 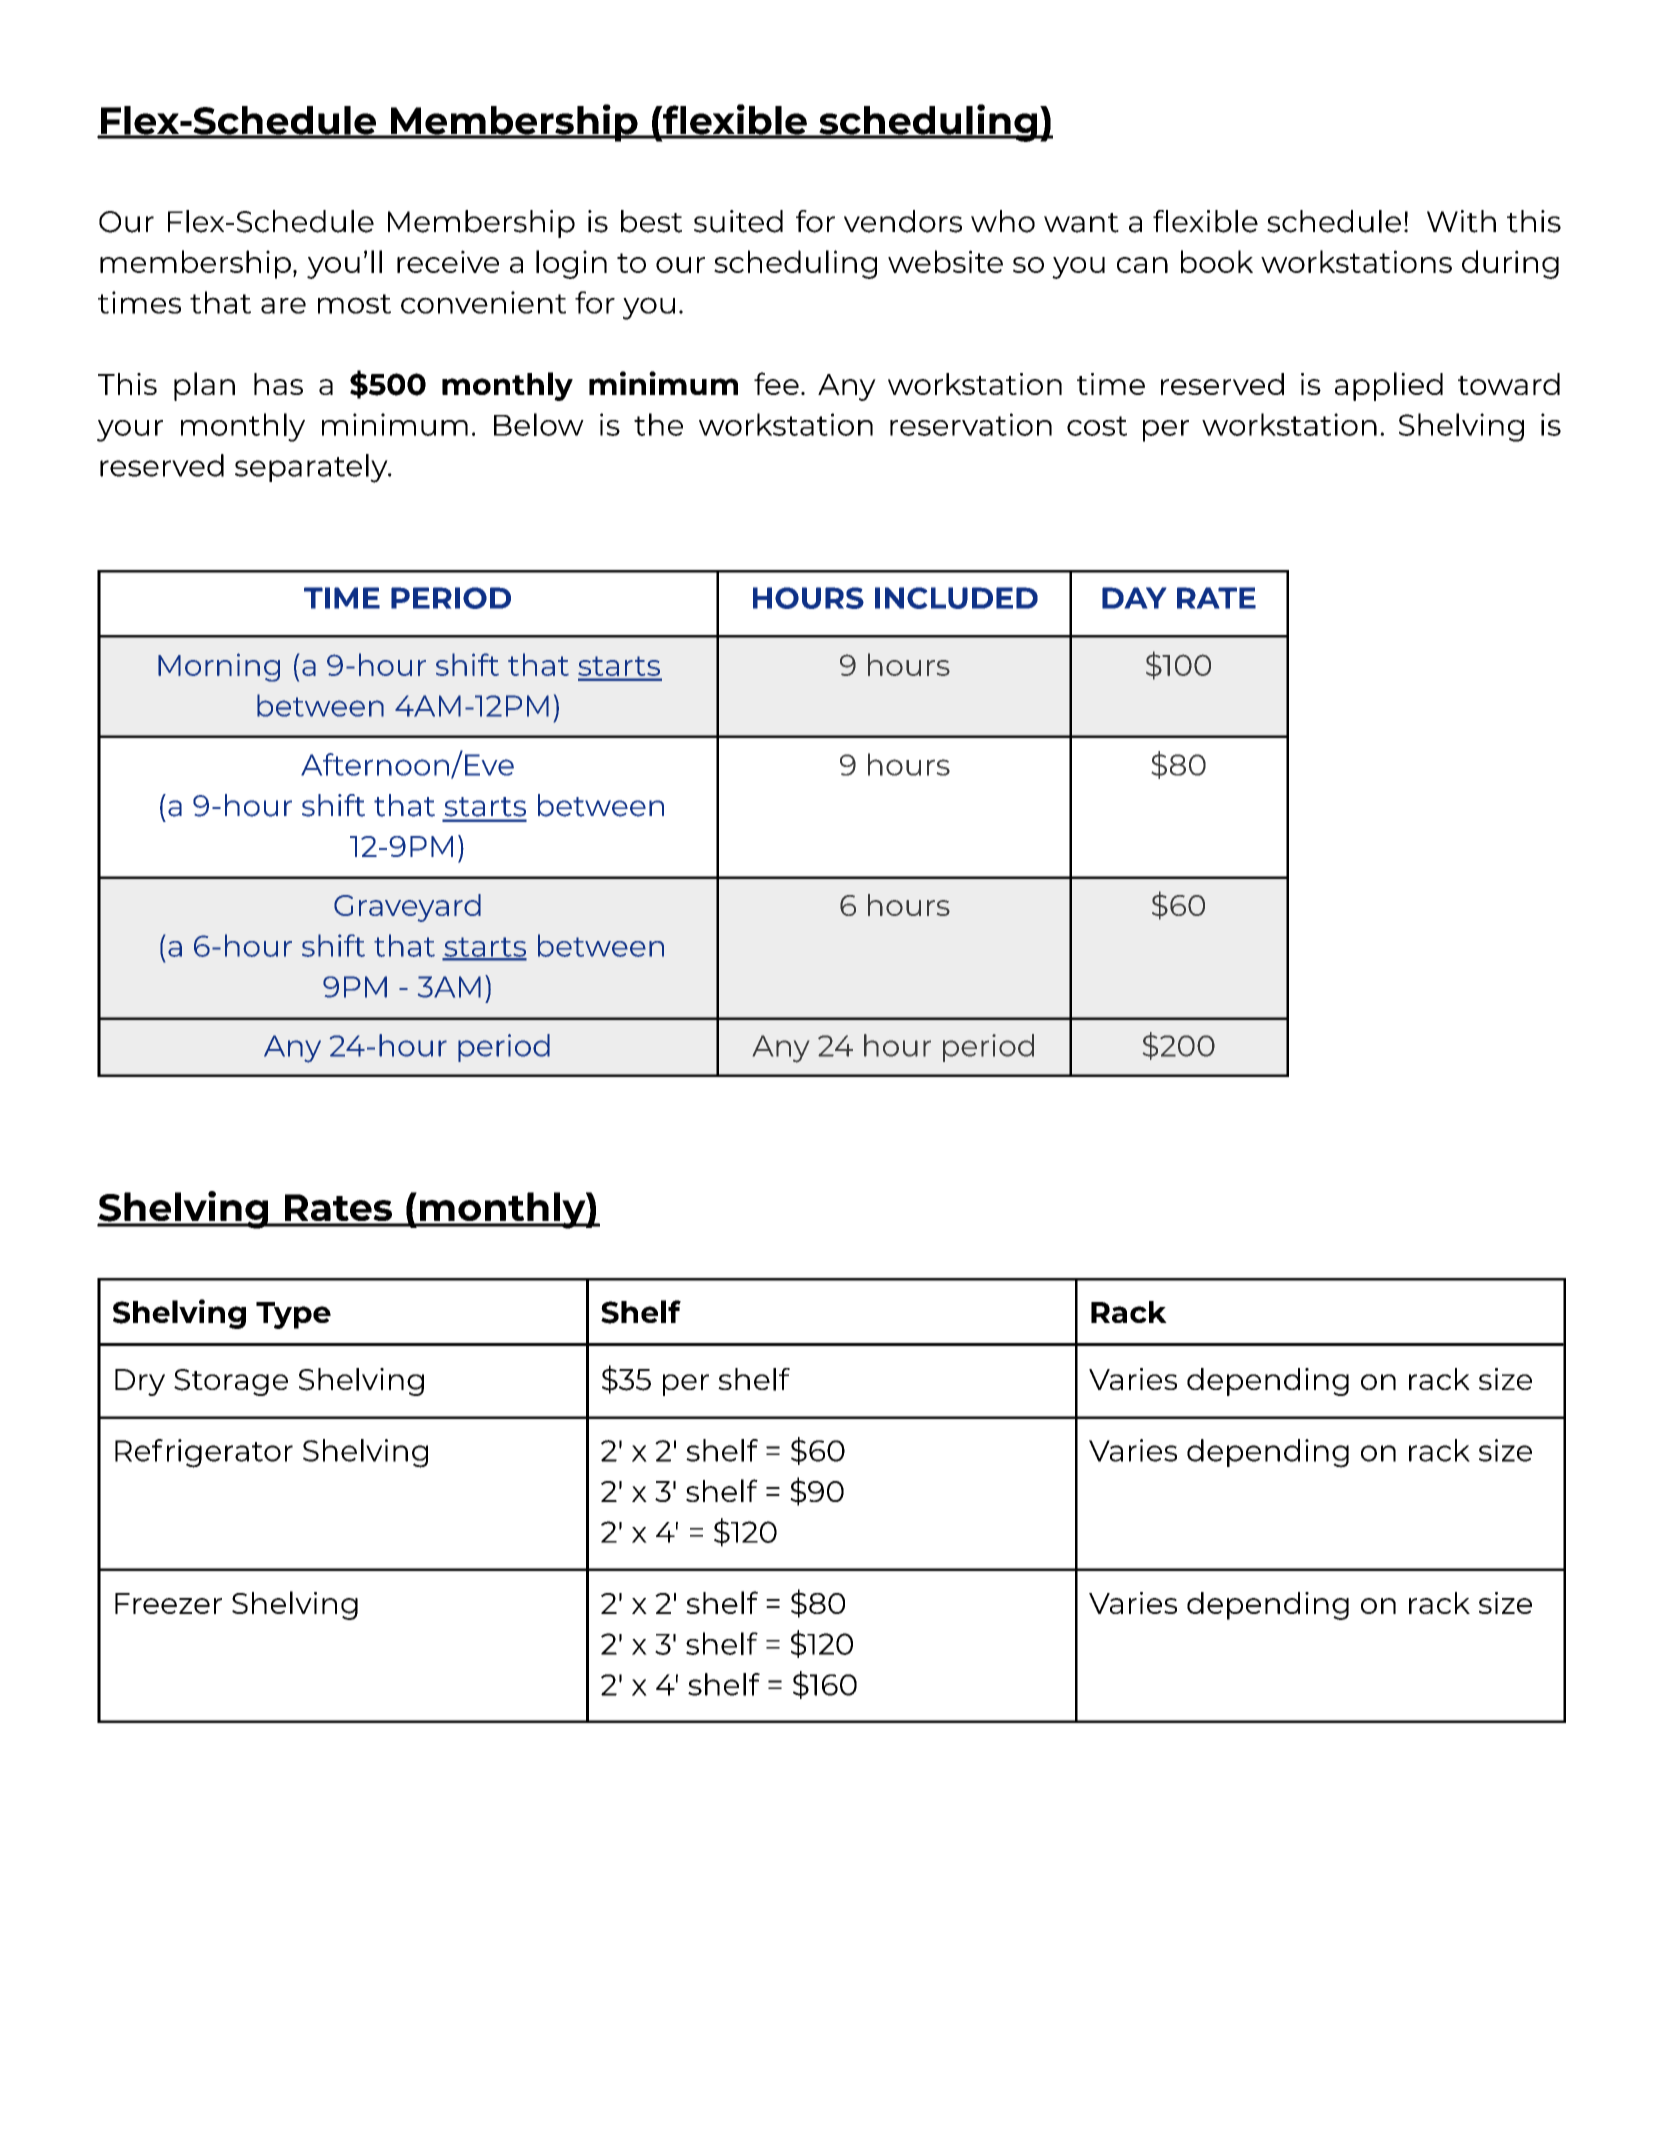 I want to click on Refrigerator, so click(x=204, y=1453).
